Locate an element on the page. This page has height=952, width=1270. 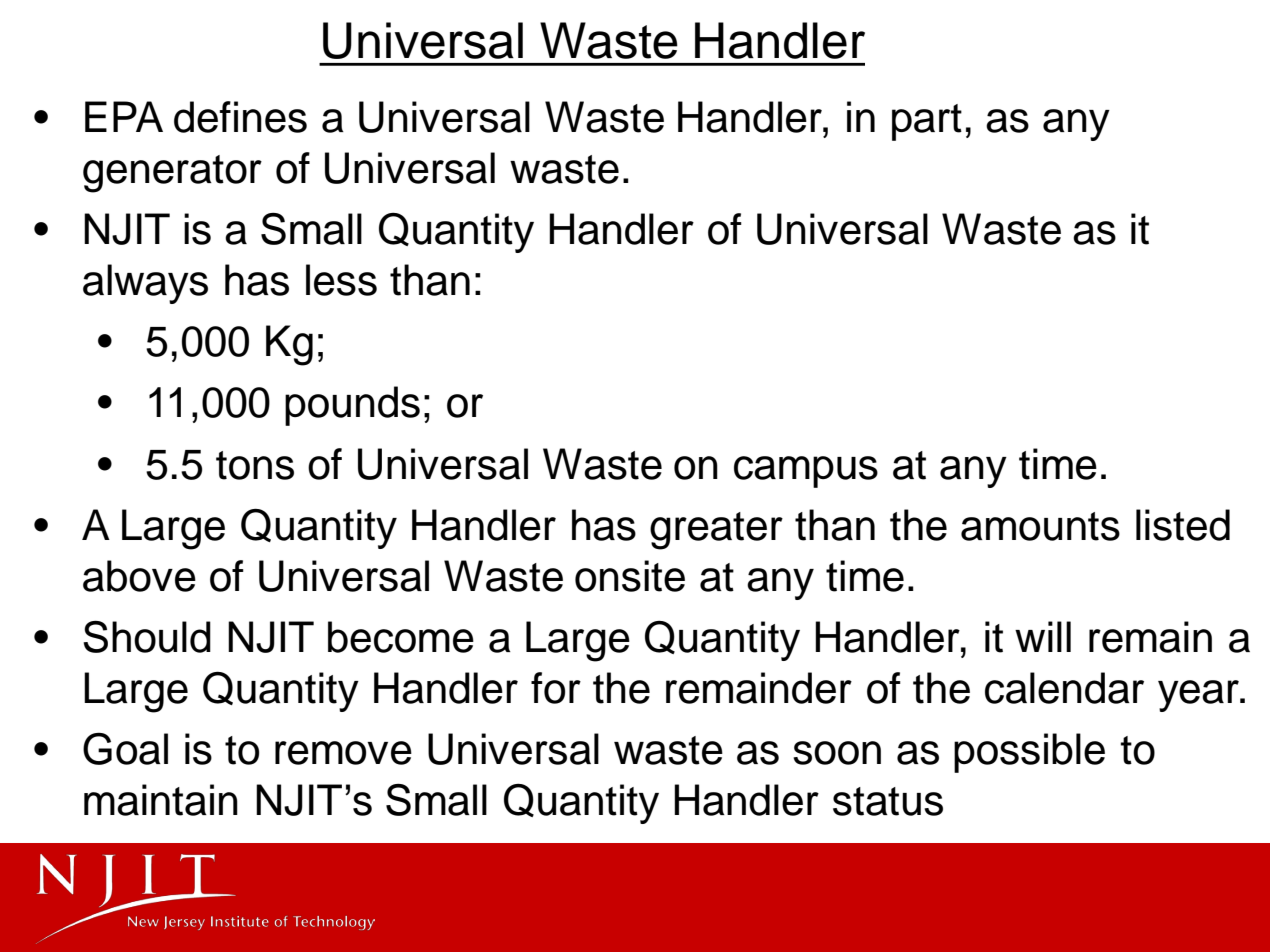
amounts is located at coordinates (1040, 526).
